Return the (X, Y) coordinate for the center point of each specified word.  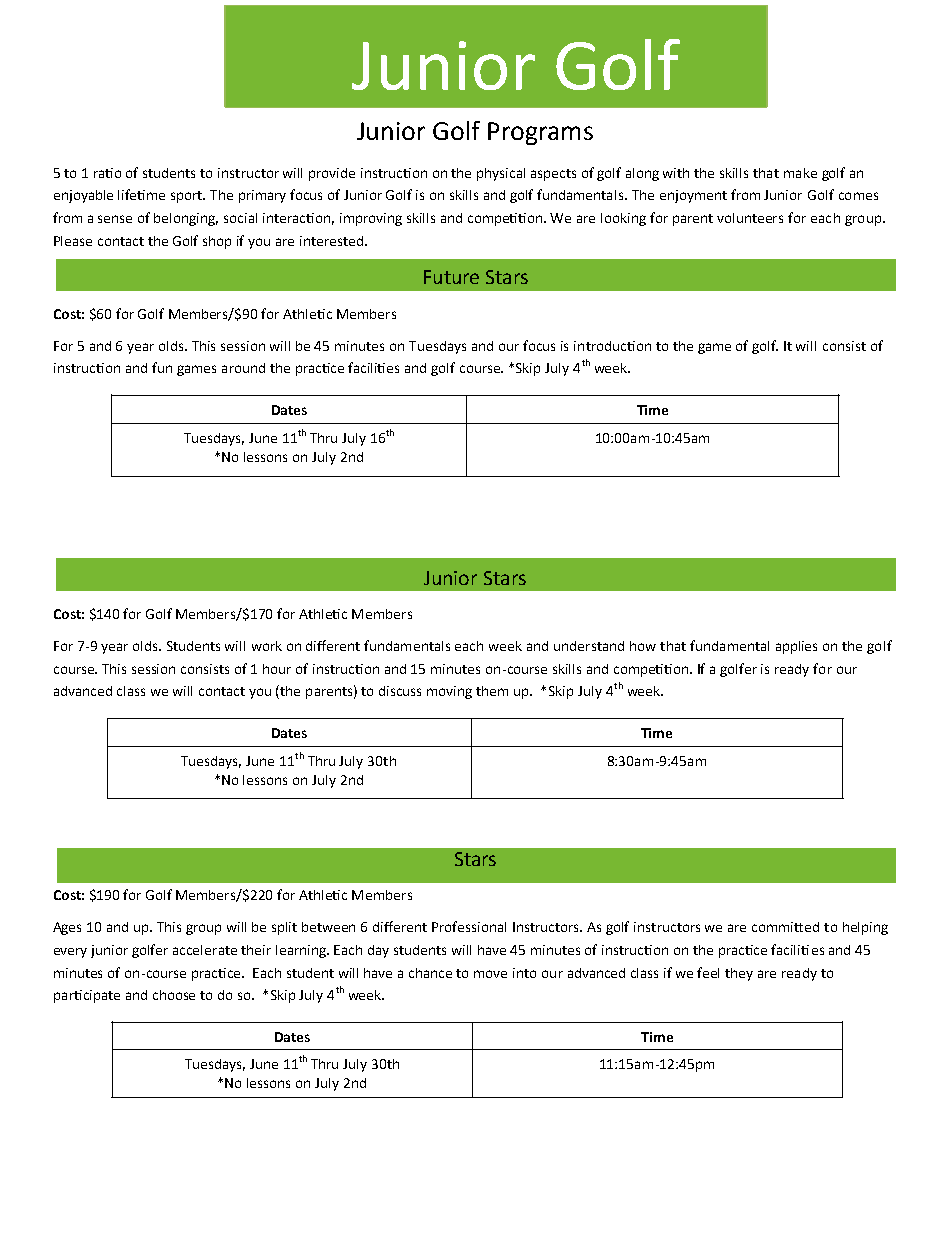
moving (449, 692)
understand (589, 646)
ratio (107, 173)
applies (796, 647)
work (267, 646)
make (800, 173)
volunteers (750, 218)
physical (501, 174)
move (490, 974)
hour (277, 669)
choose (174, 995)
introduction (612, 346)
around (243, 368)
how (643, 646)
